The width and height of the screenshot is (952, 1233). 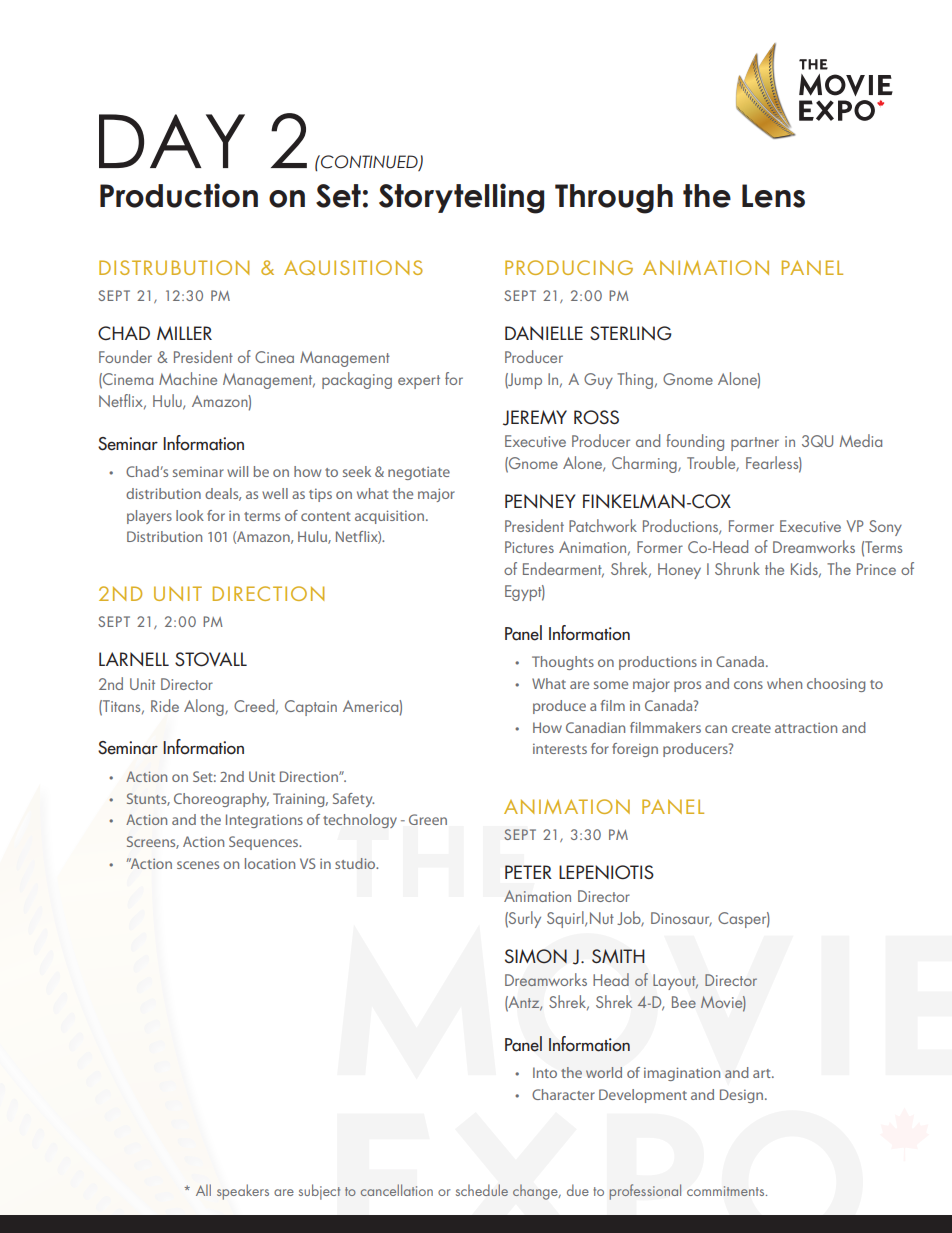 What do you see at coordinates (243, 1192) in the screenshot?
I see `speakers` at bounding box center [243, 1192].
